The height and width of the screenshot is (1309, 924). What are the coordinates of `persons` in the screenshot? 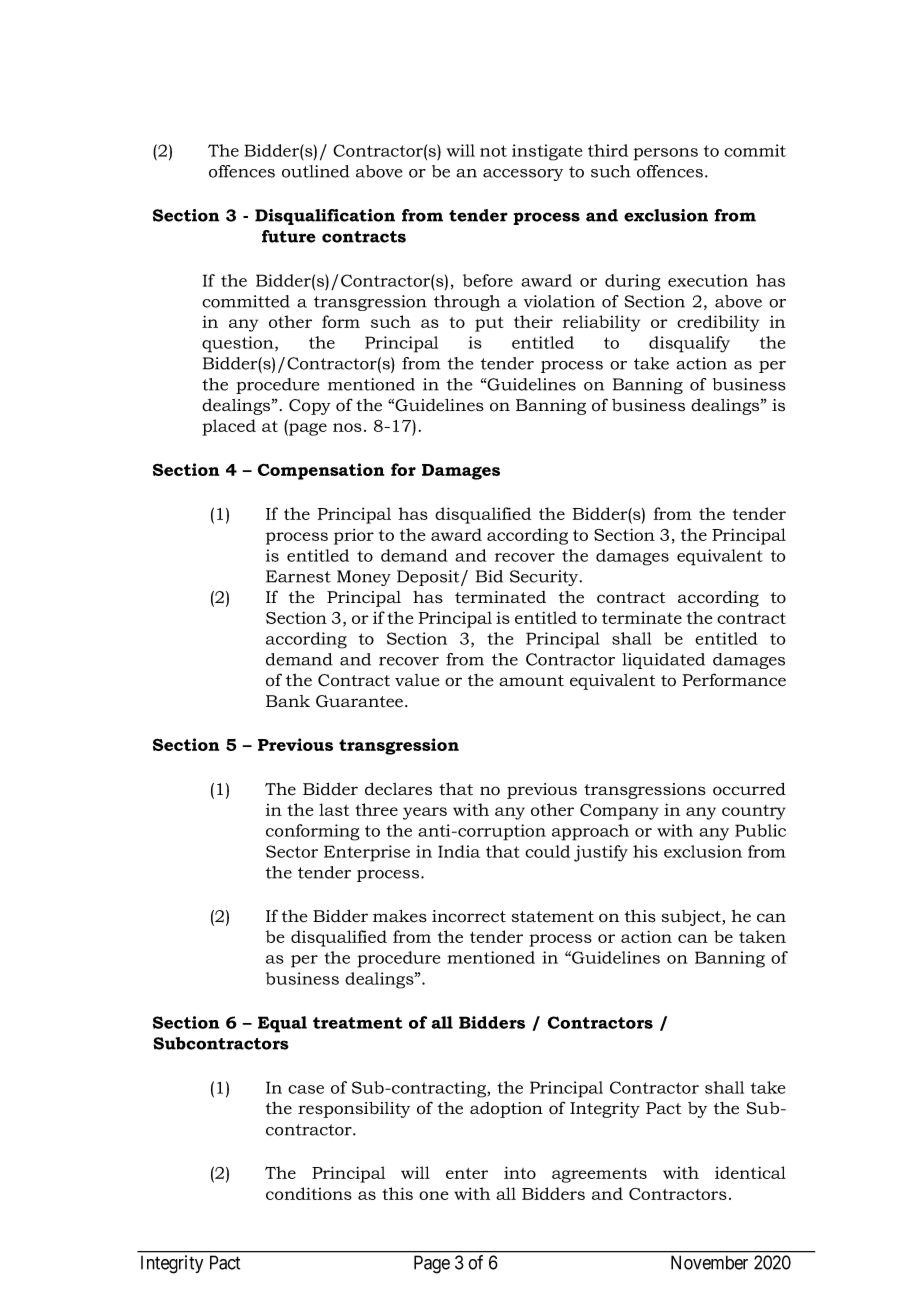 It's located at (665, 154).
